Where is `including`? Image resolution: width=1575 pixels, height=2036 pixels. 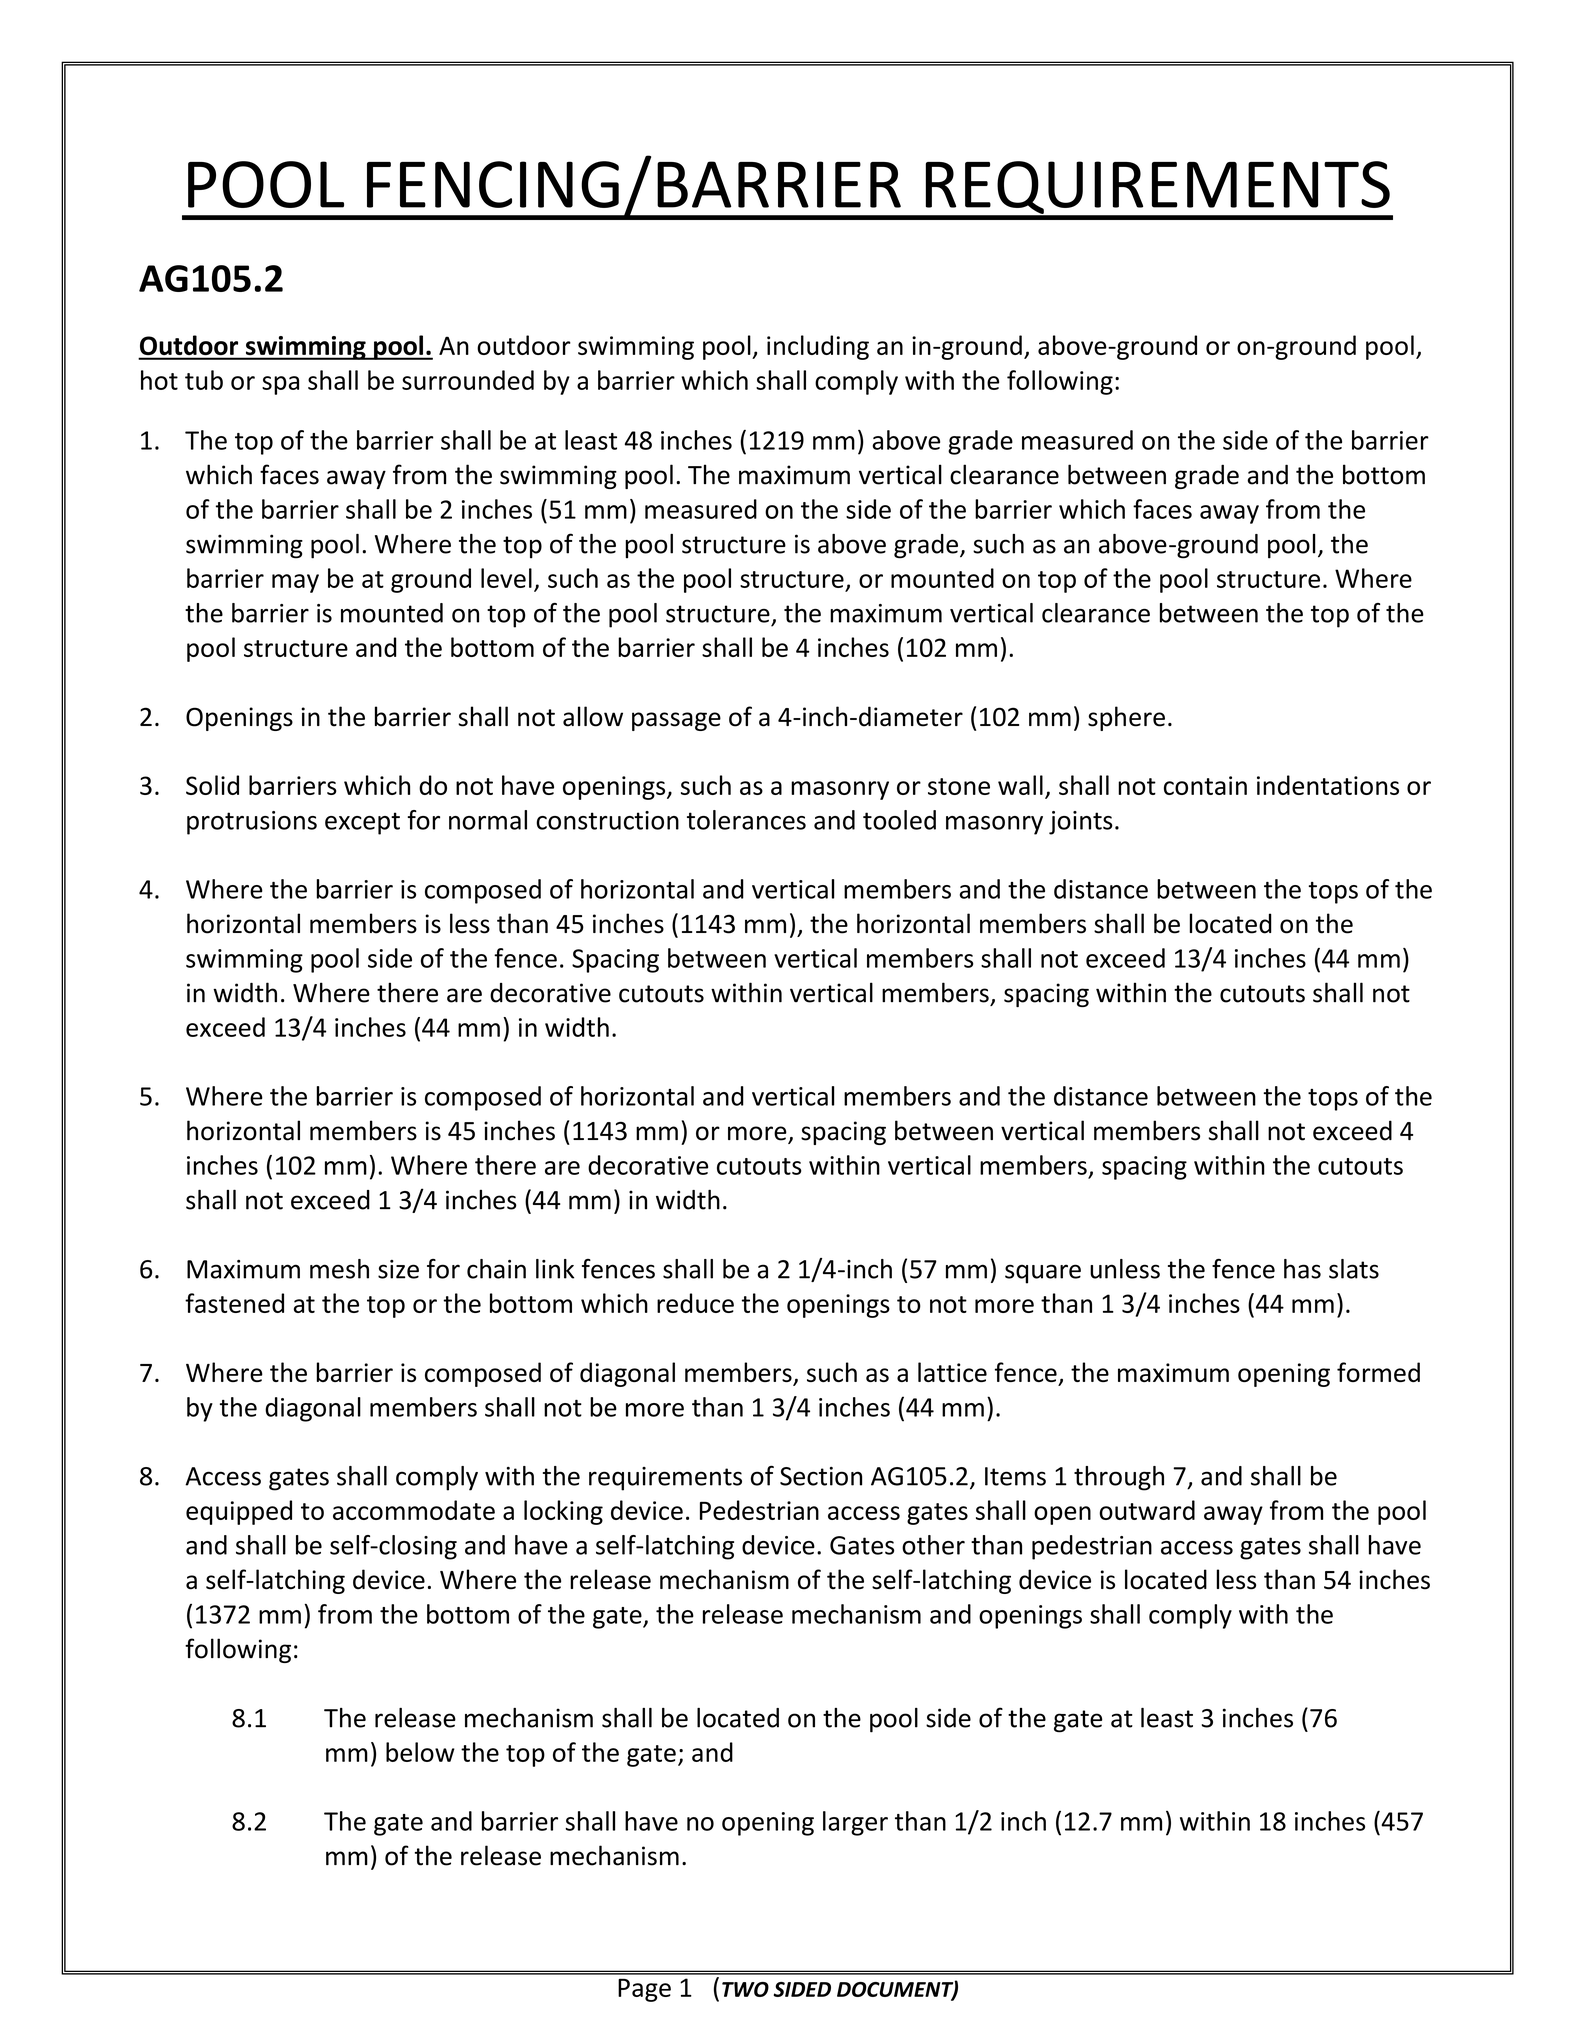
including is located at coordinates (818, 347).
